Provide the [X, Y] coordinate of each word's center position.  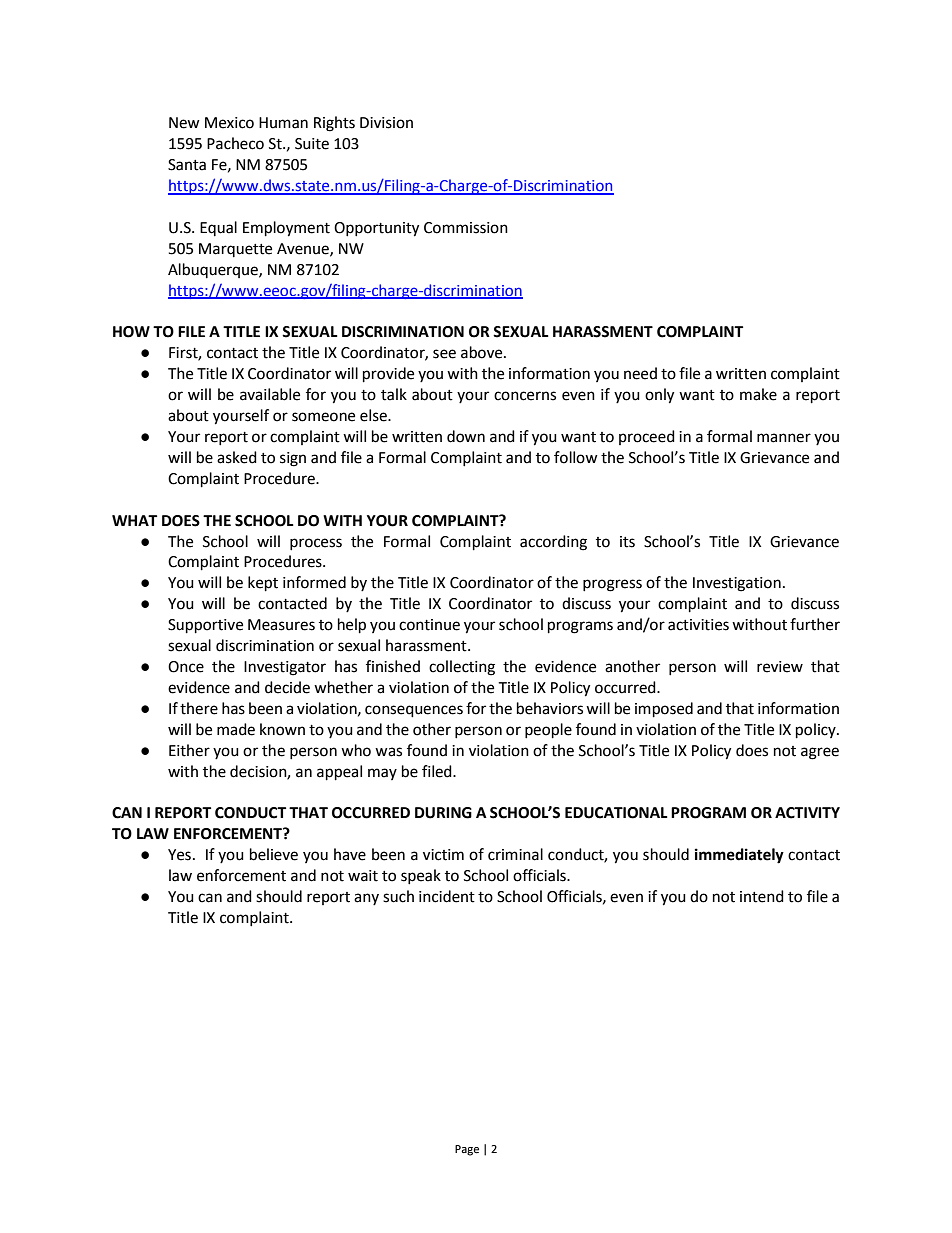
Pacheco [235, 143]
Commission [466, 228]
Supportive [205, 626]
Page [467, 1150]
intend [762, 896]
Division [386, 123]
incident [447, 896]
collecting [462, 668]
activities [698, 625]
